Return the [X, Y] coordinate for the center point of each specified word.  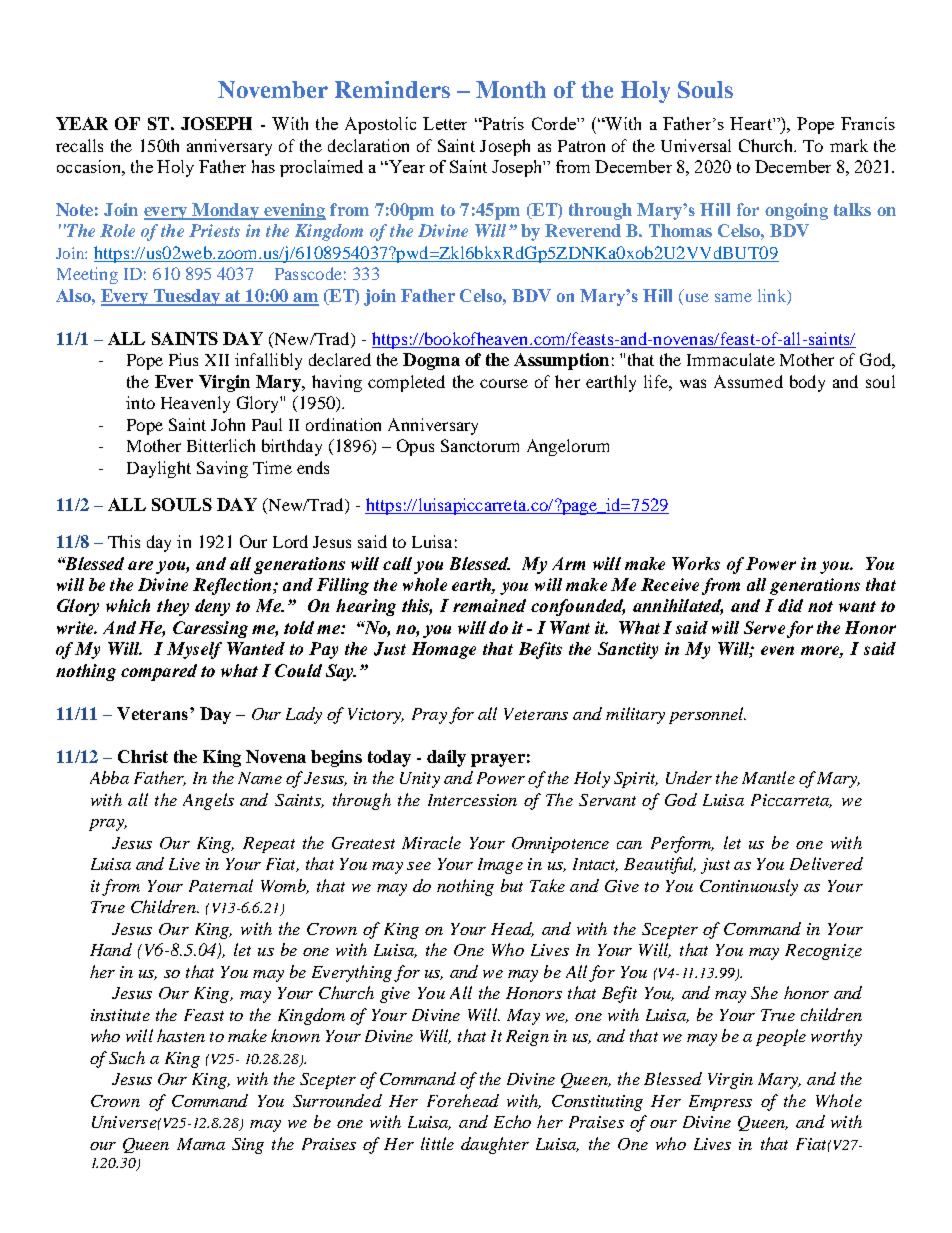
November [273, 89]
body [807, 383]
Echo [512, 1121]
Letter [445, 123]
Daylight [159, 469]
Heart [752, 123]
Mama [201, 1144]
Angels [208, 801]
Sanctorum [480, 445]
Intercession [472, 800]
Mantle [768, 777]
